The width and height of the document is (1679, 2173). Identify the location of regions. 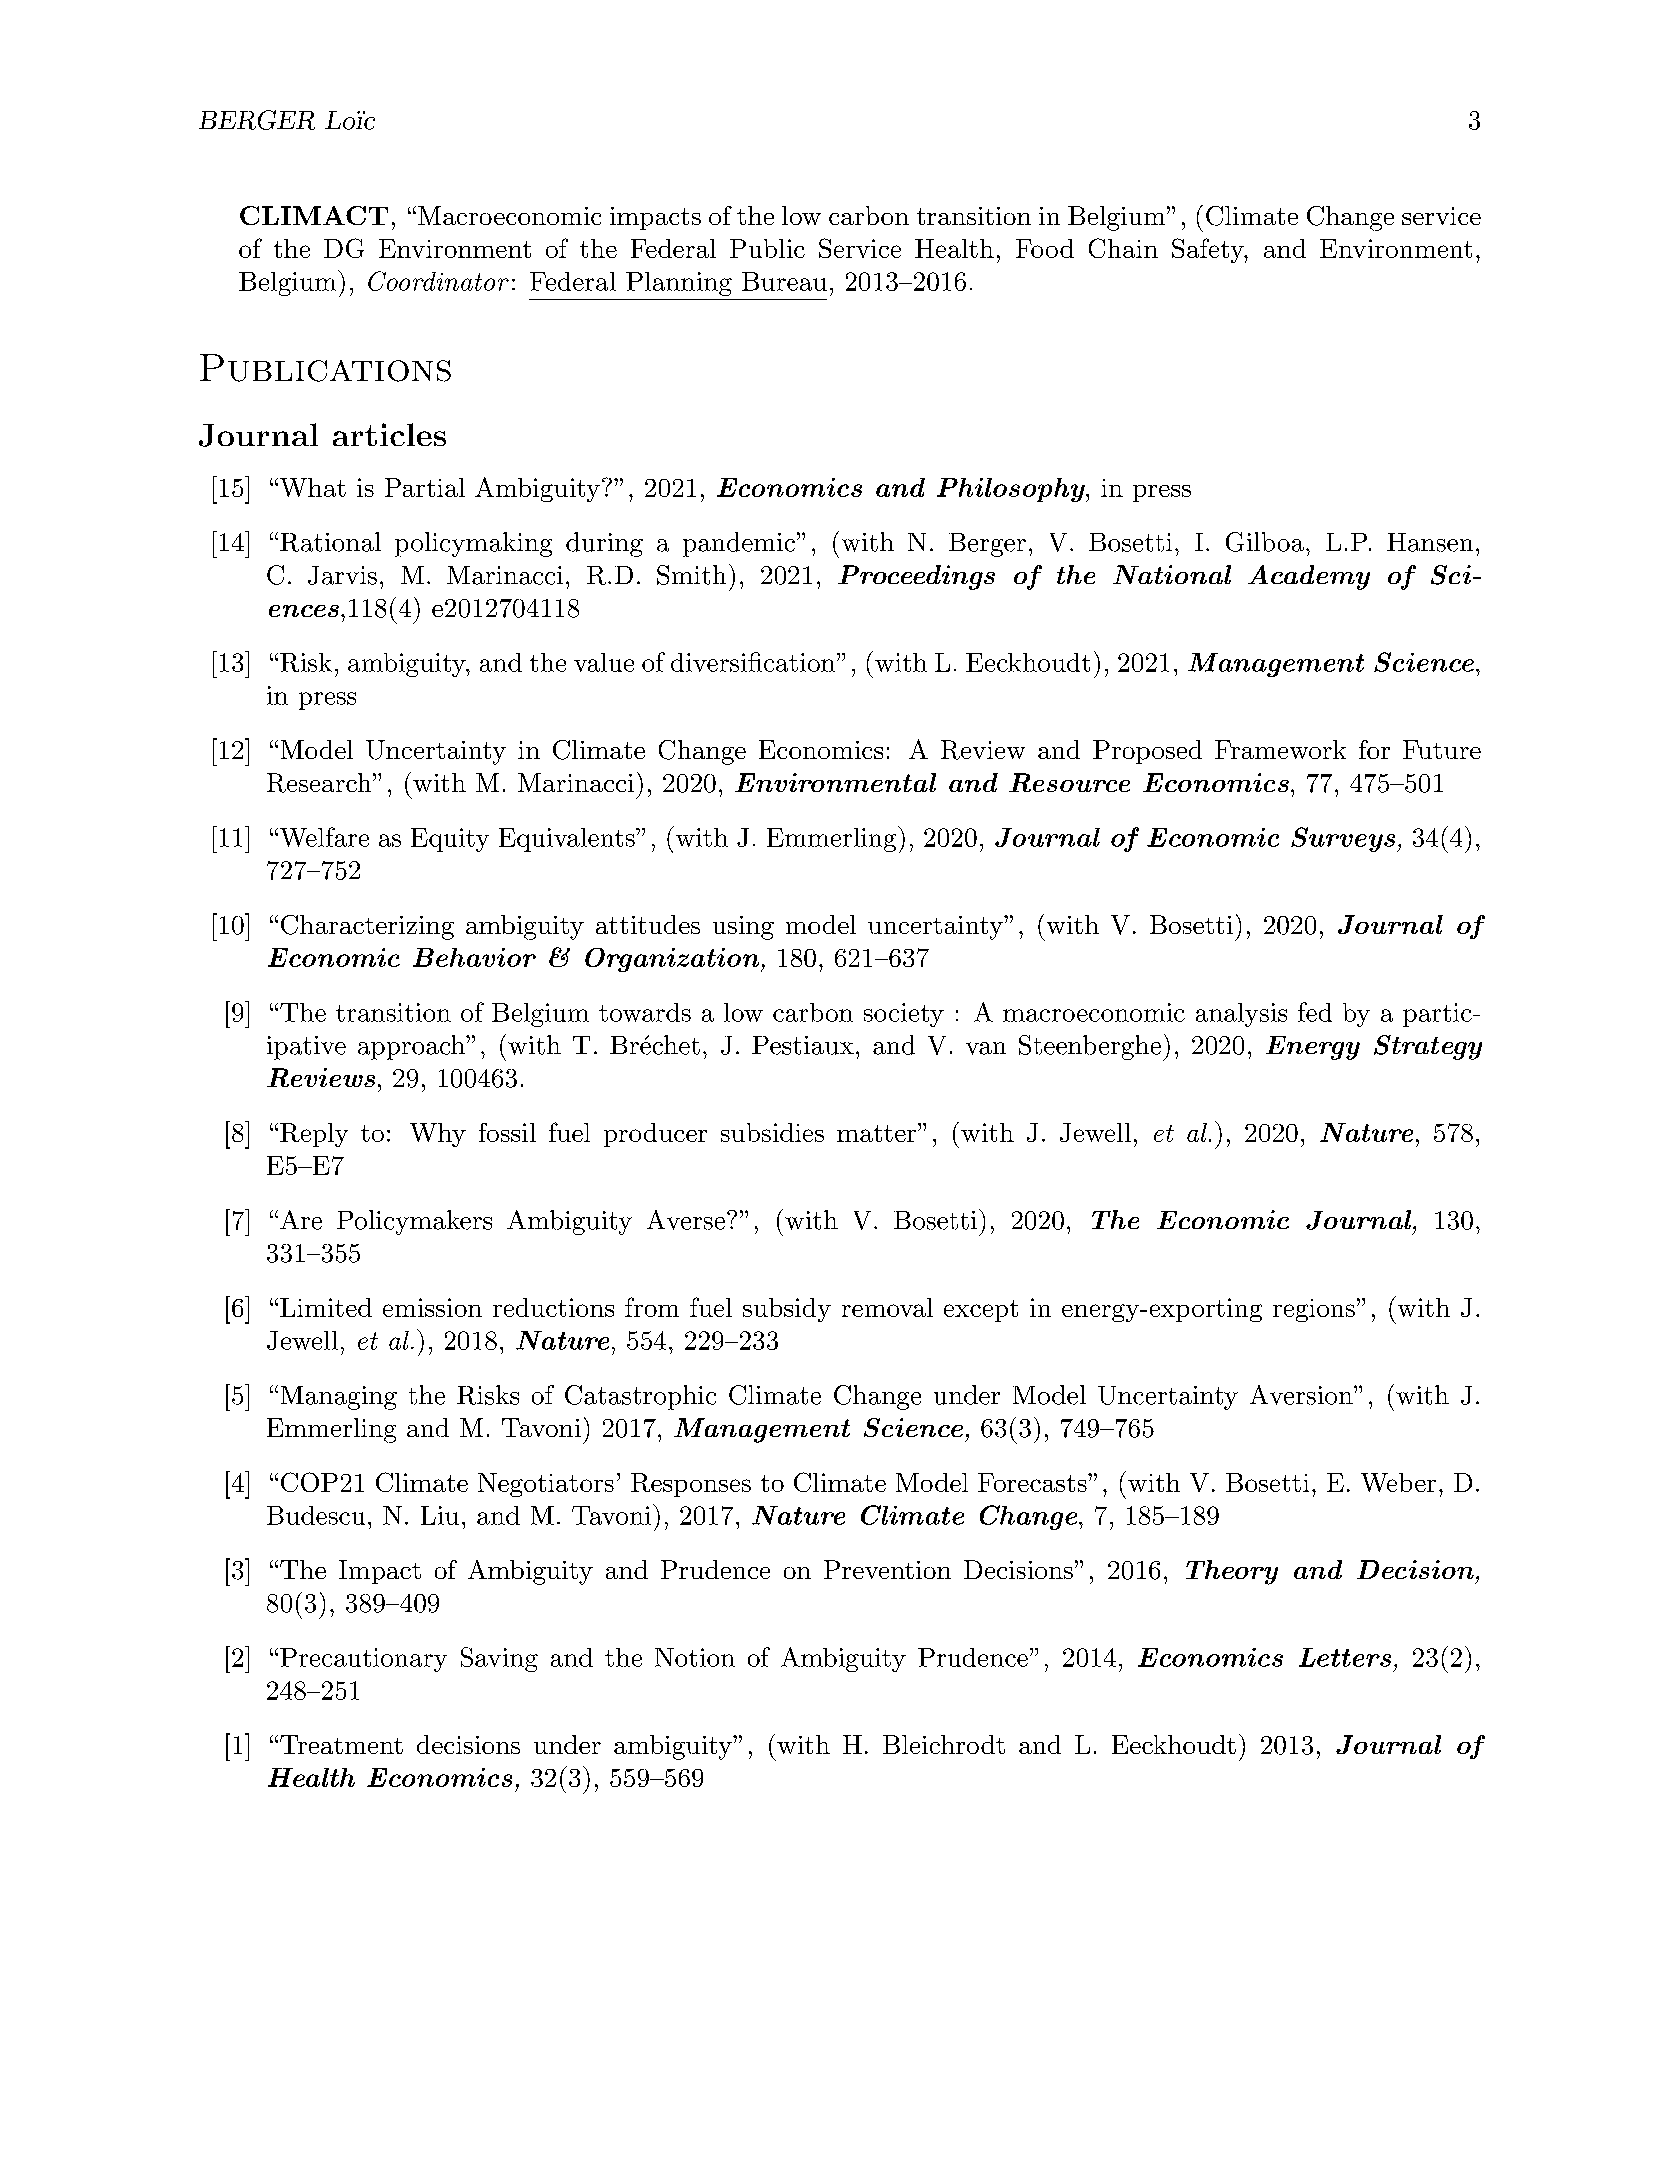
(1314, 1310).
